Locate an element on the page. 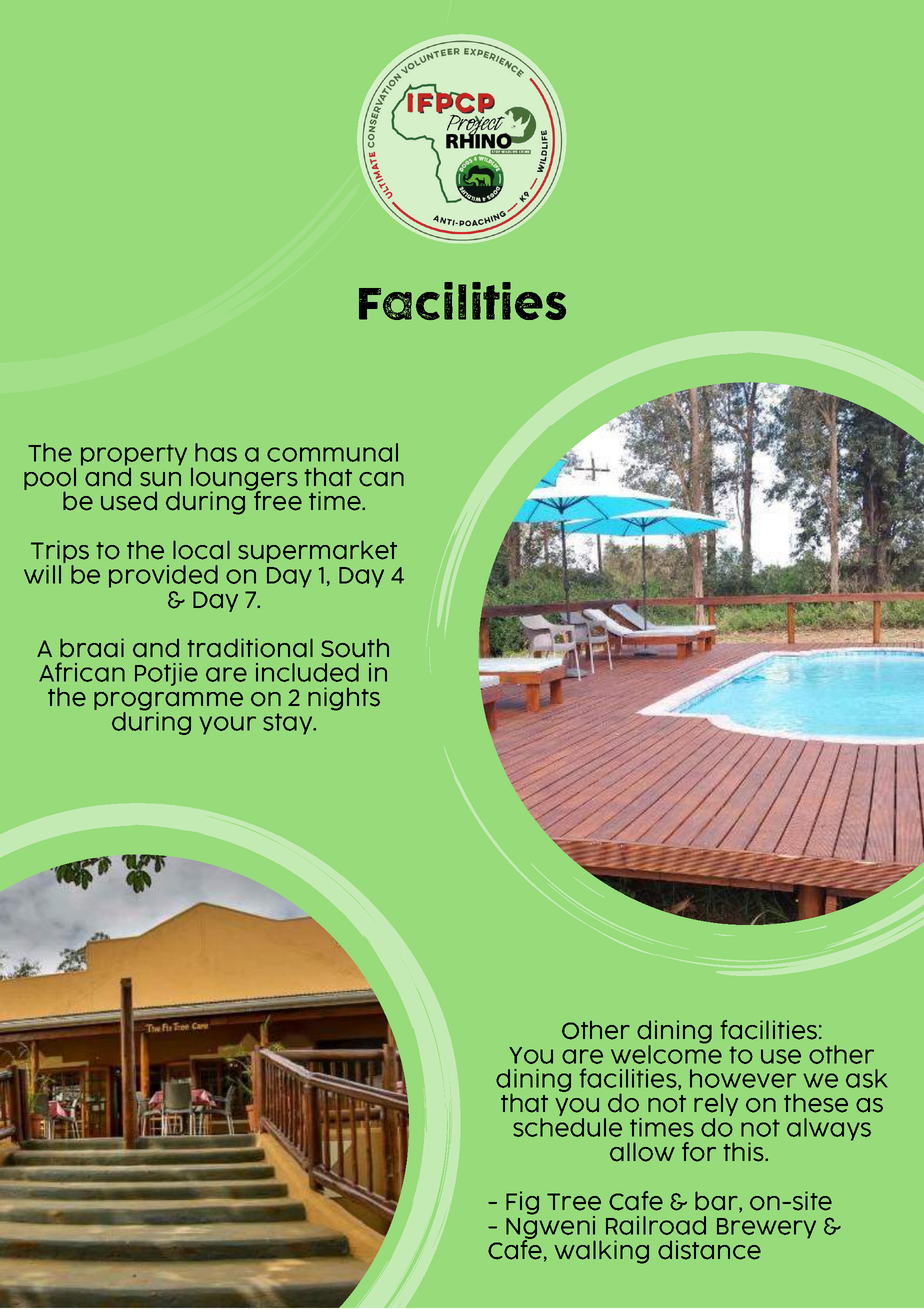  Brewery is located at coordinates (766, 1228).
